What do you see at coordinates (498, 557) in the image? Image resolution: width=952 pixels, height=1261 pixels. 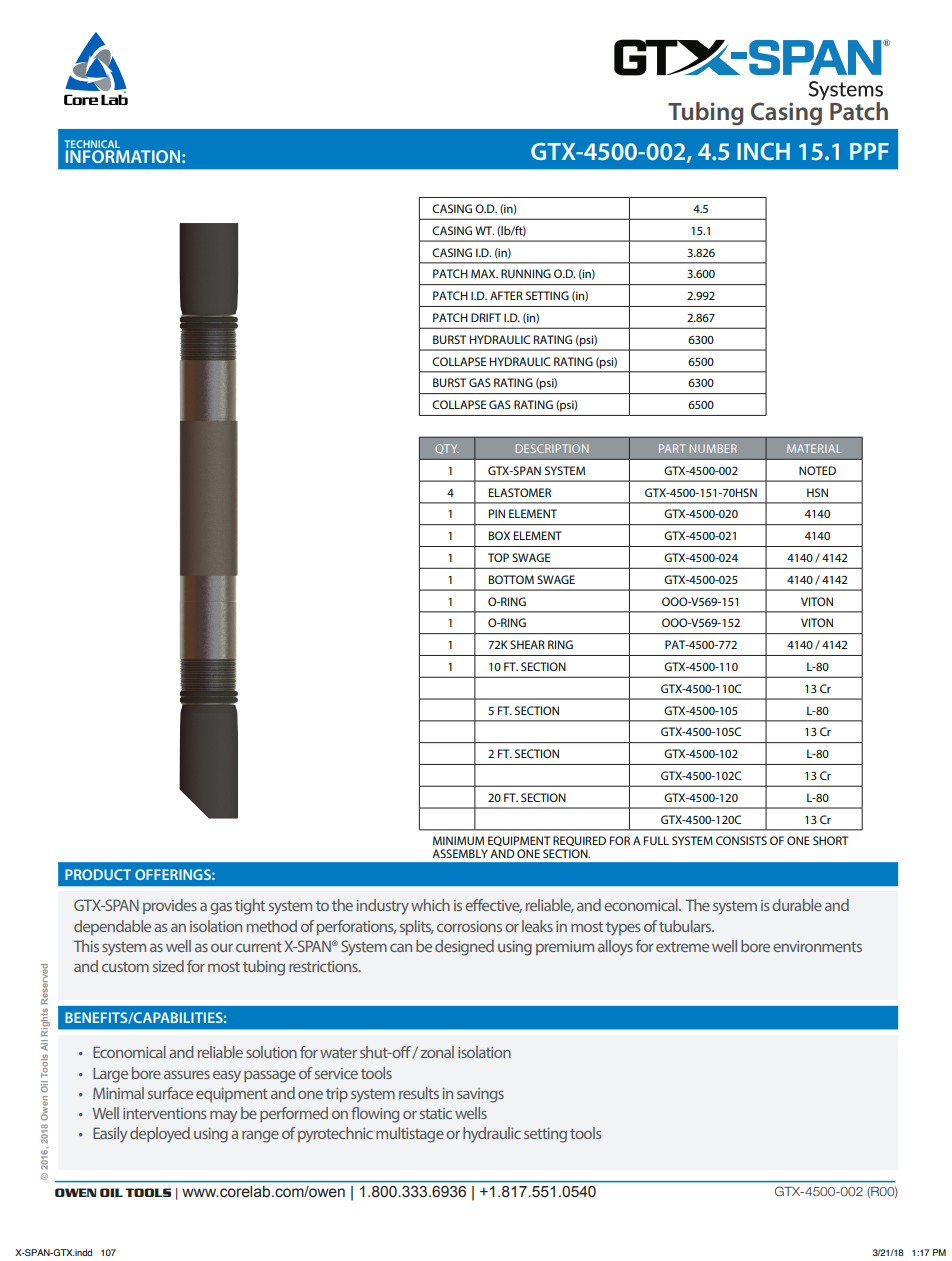 I see `TOP` at bounding box center [498, 557].
